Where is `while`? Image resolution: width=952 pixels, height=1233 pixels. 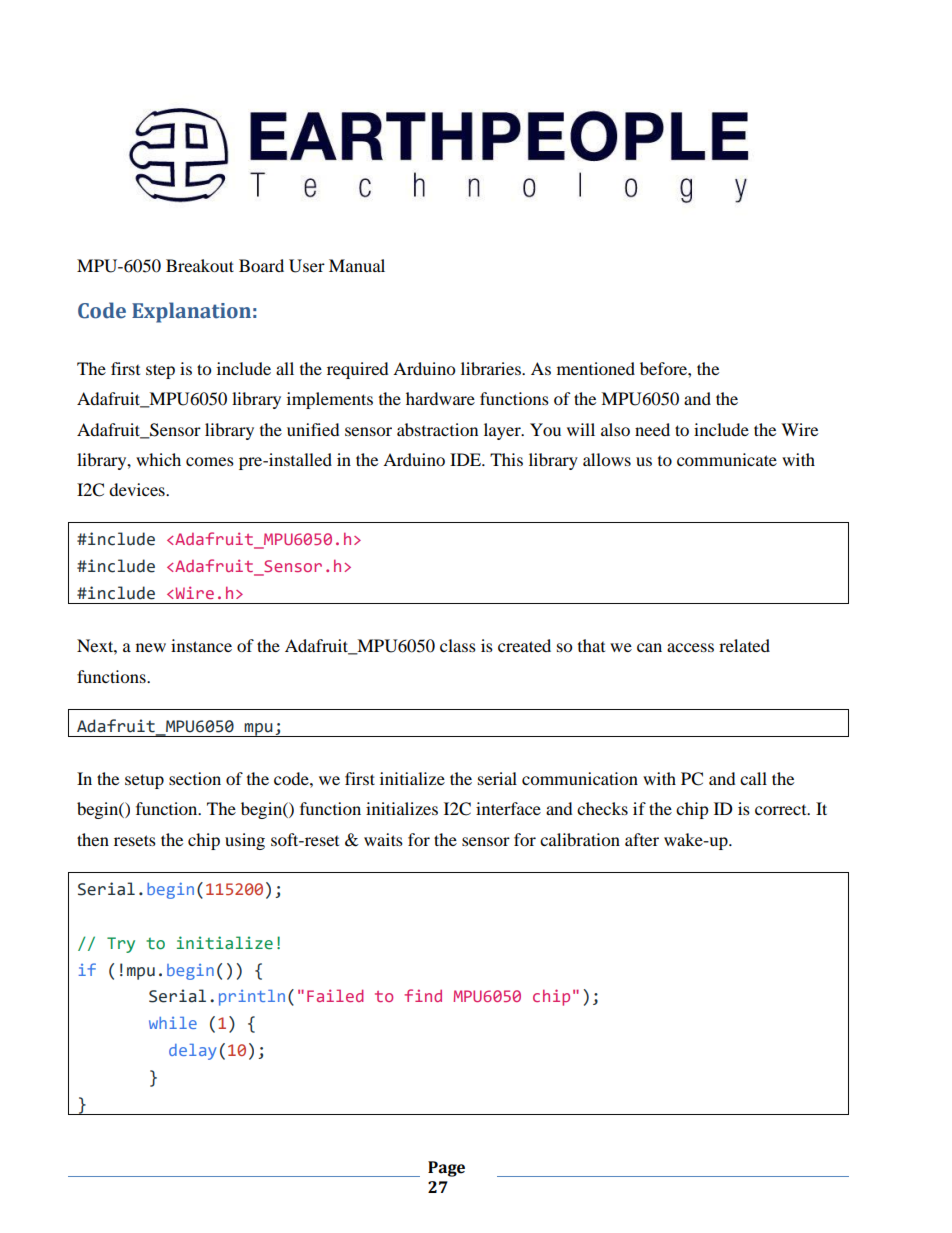 while is located at coordinates (173, 1023).
